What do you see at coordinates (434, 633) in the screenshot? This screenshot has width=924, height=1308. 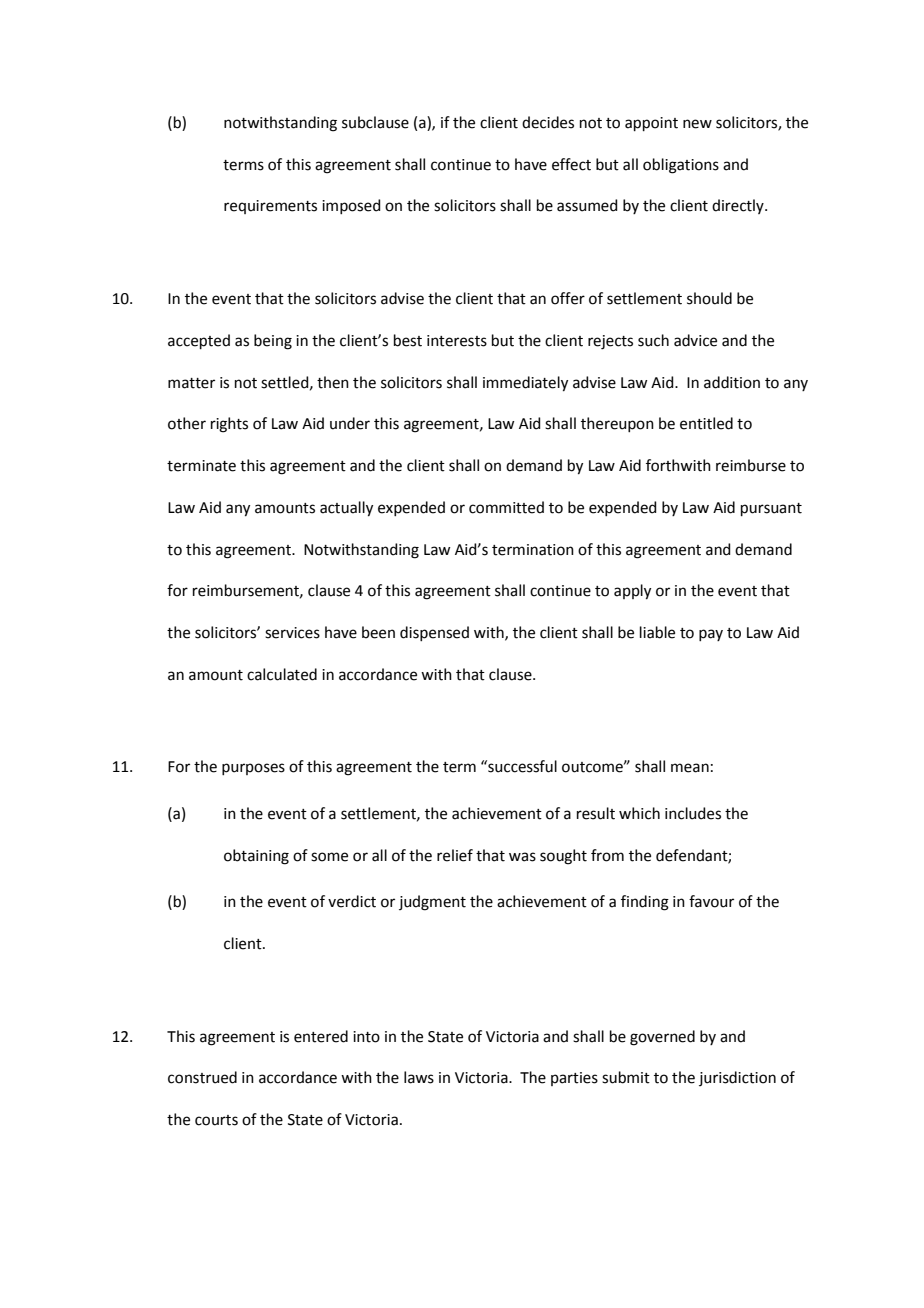 I see `dispensed` at bounding box center [434, 633].
